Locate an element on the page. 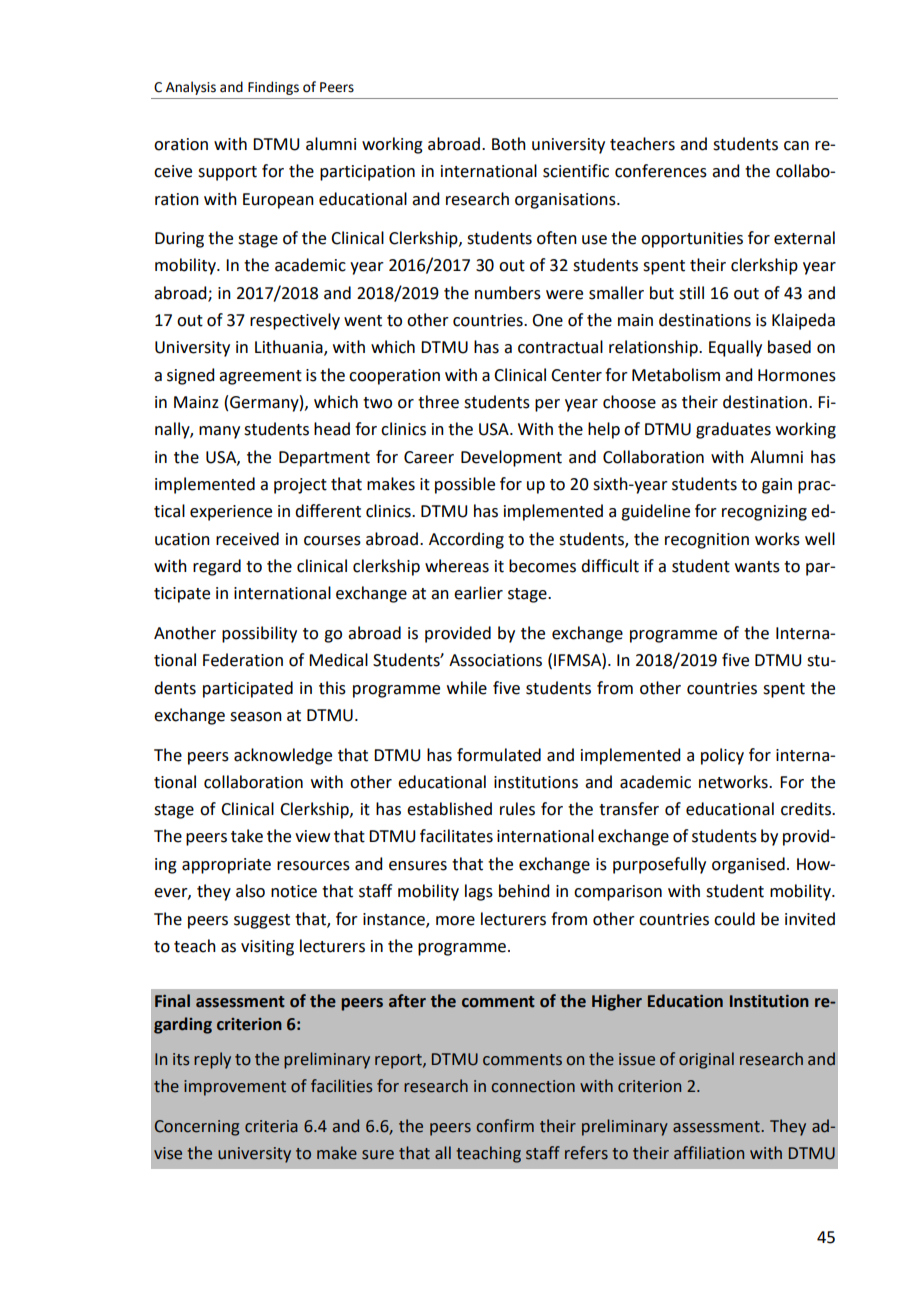 The width and height of the document is (924, 1308). confirm is located at coordinates (505, 1126).
